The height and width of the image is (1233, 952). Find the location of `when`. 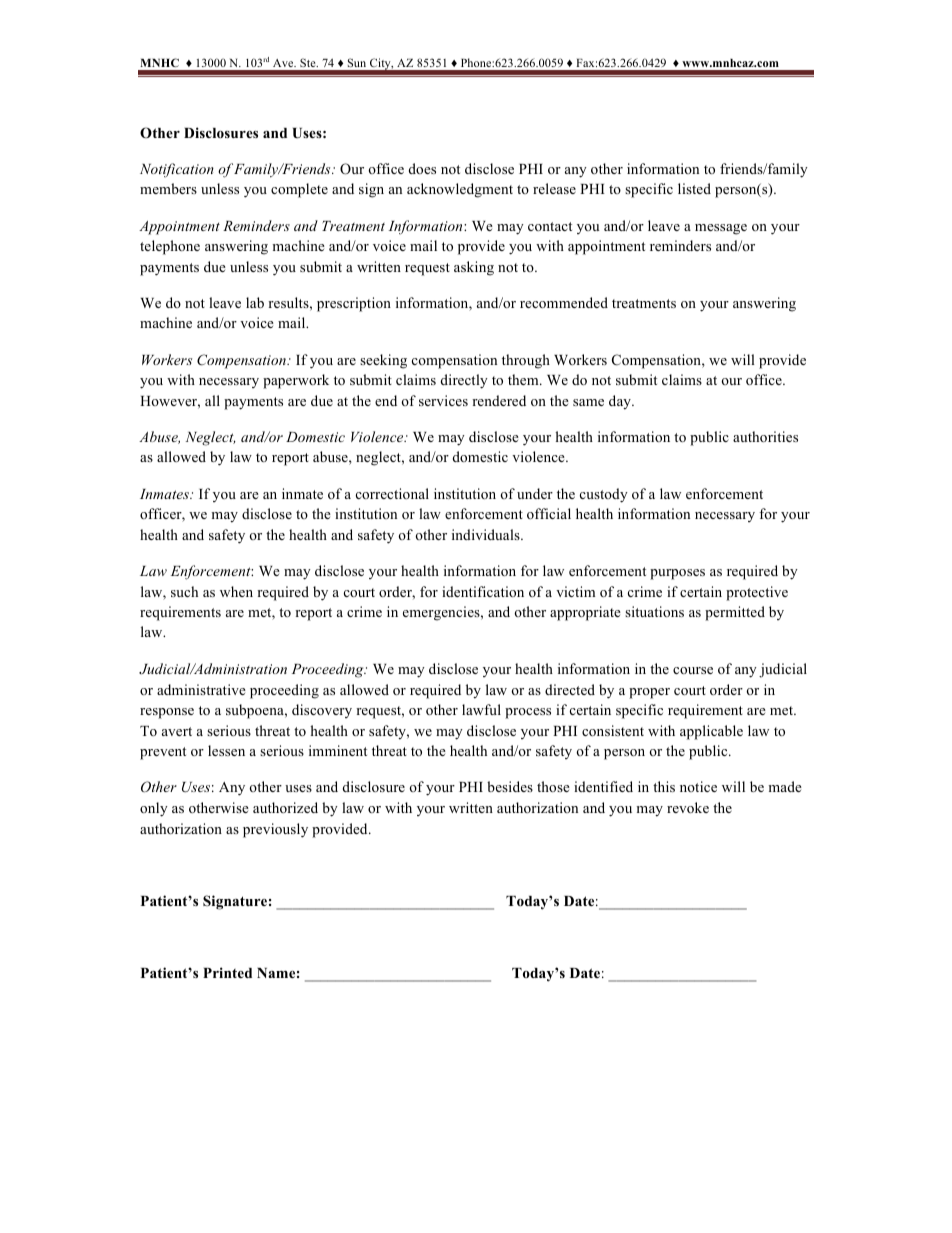

when is located at coordinates (236, 591).
